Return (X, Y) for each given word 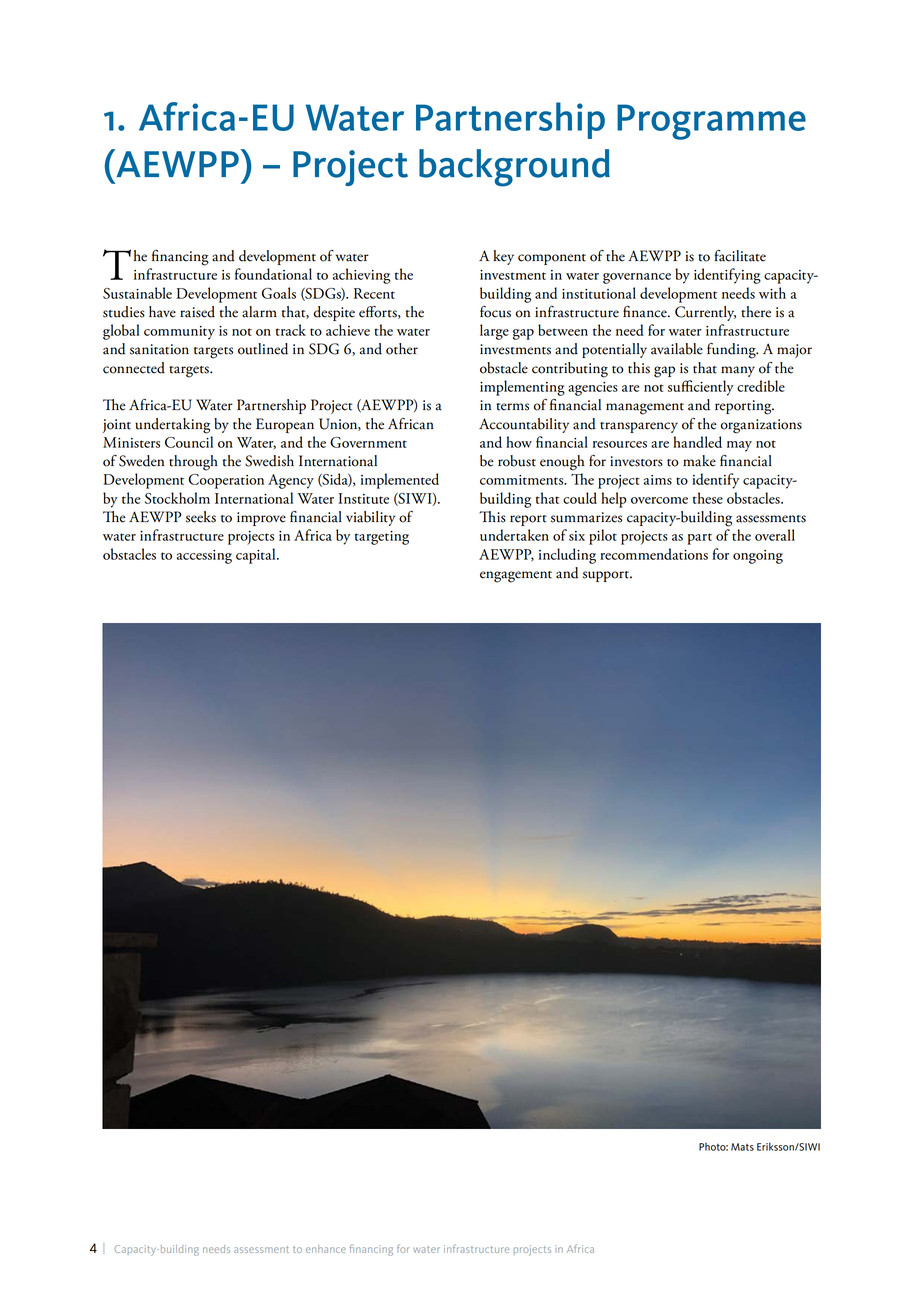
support (607, 576)
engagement (516, 577)
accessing (204, 557)
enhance (326, 1249)
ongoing (758, 557)
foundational (273, 274)
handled (697, 442)
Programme (711, 122)
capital (257, 556)
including (567, 556)
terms (512, 407)
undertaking (172, 426)
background (514, 168)
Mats (742, 1147)
